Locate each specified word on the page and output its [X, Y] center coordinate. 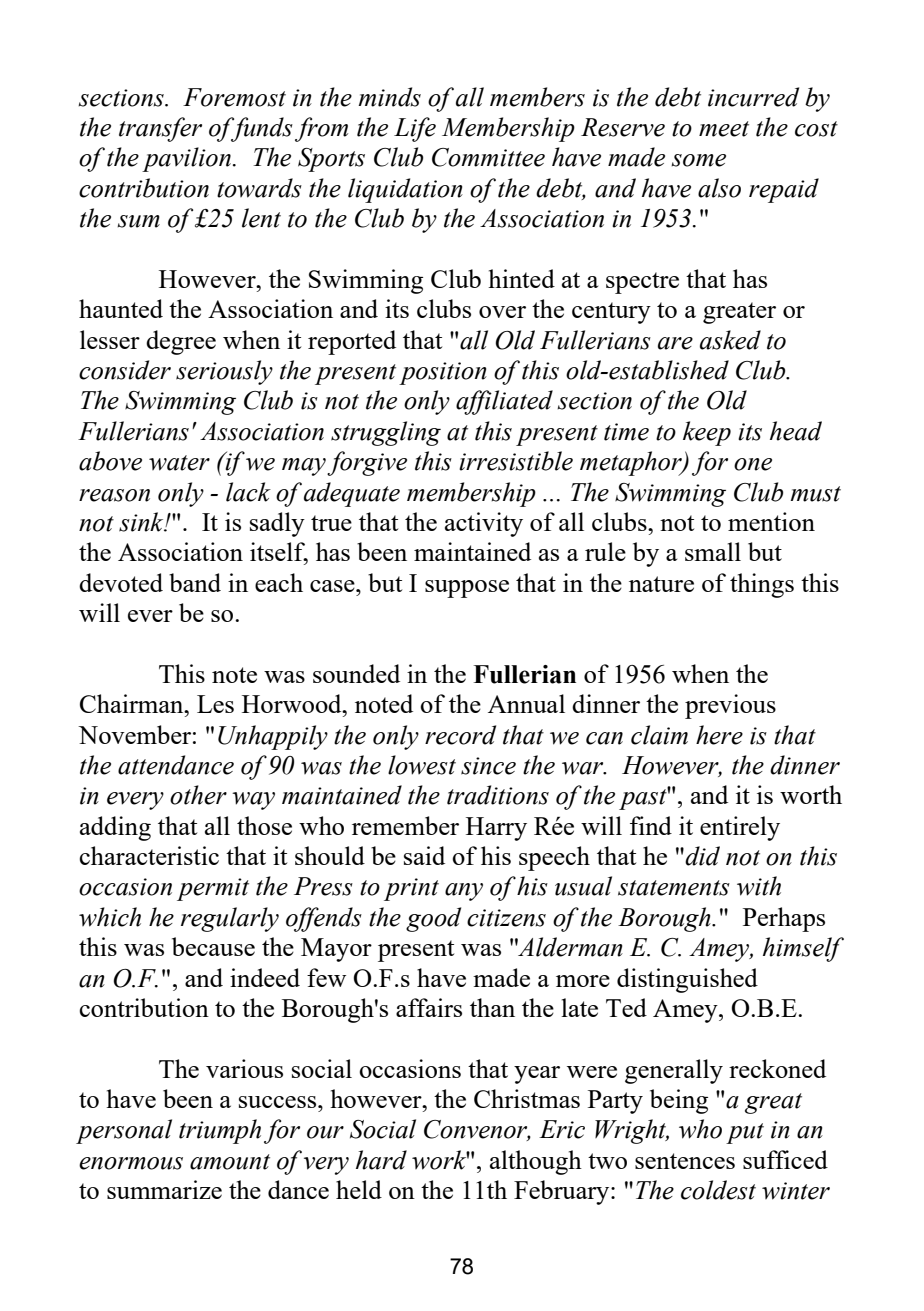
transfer [160, 129]
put [745, 1133]
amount [230, 1162]
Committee [488, 157]
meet [724, 129]
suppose [467, 589]
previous [730, 706]
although [536, 1162]
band [195, 582]
